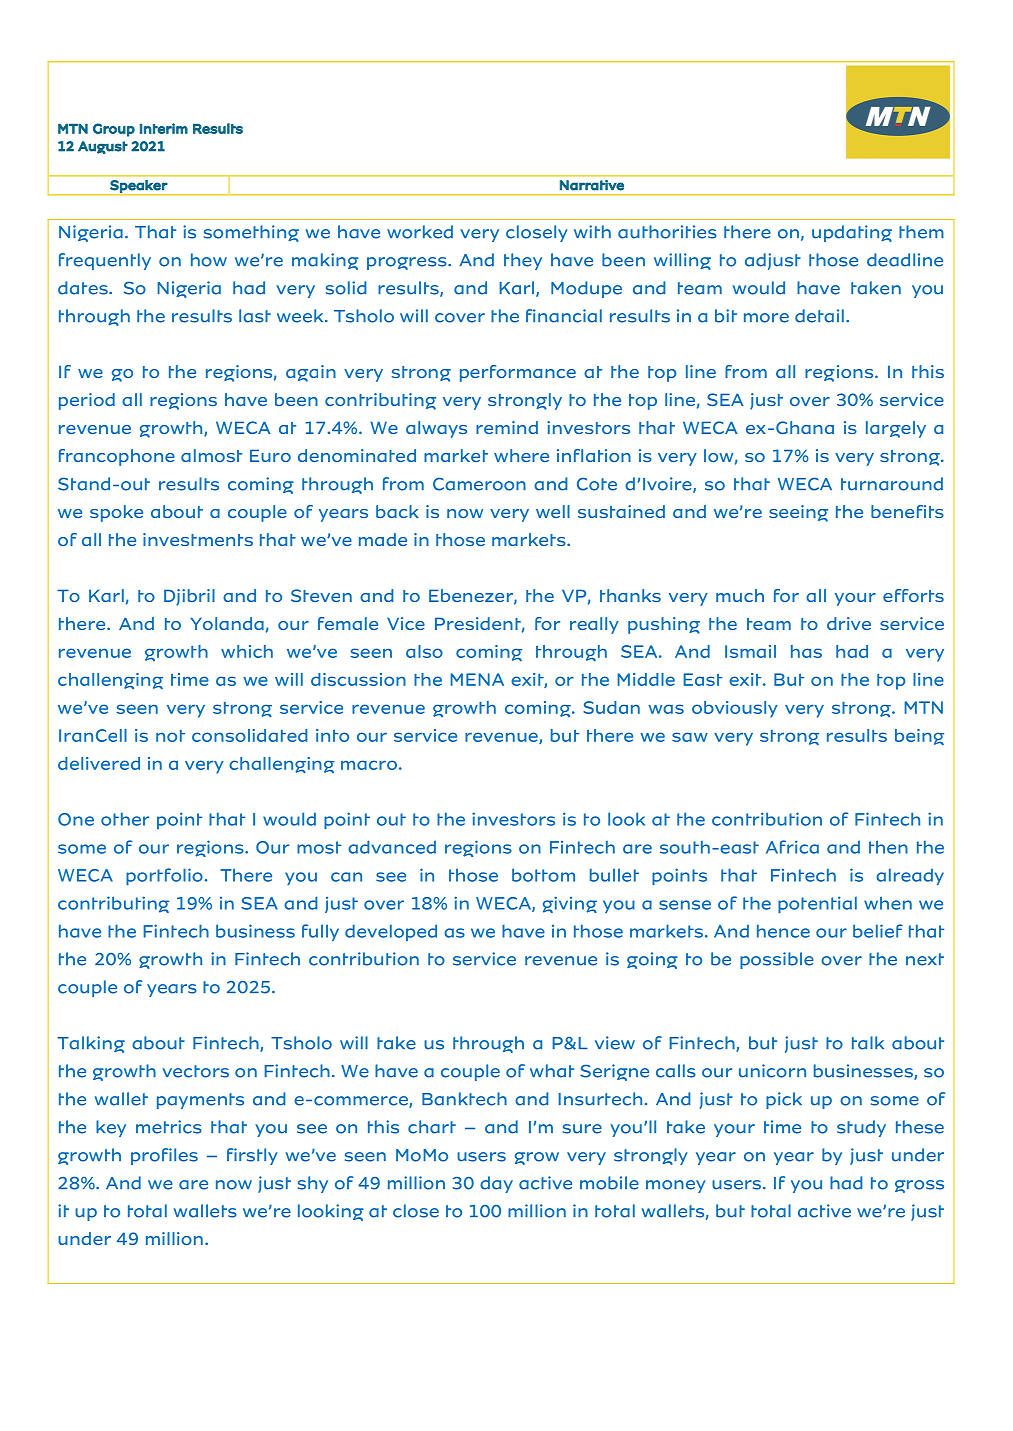 The height and width of the screenshot is (1431, 1013). I want to click on profiles, so click(164, 1156).
